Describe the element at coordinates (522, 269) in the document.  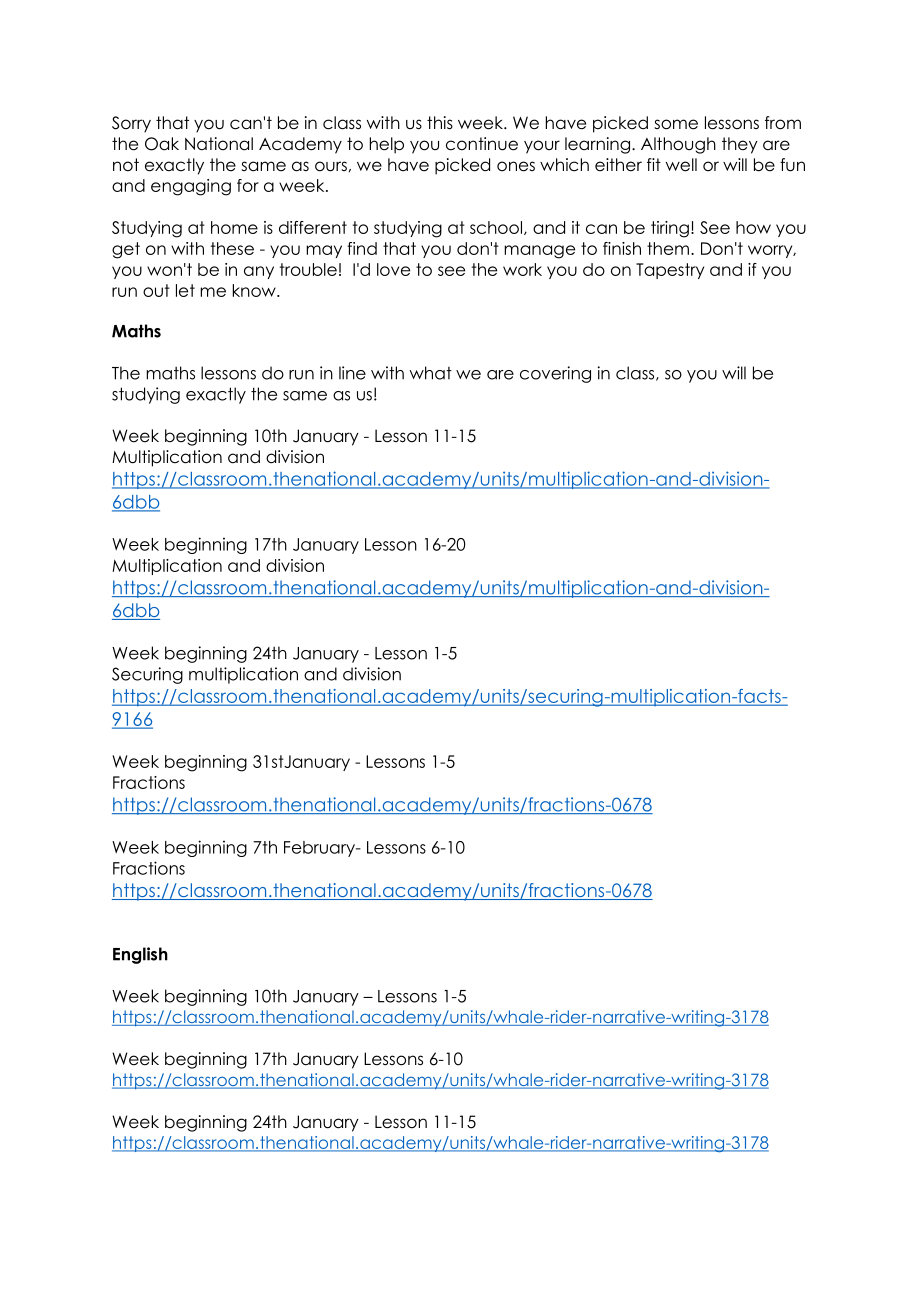
I see `work` at that location.
